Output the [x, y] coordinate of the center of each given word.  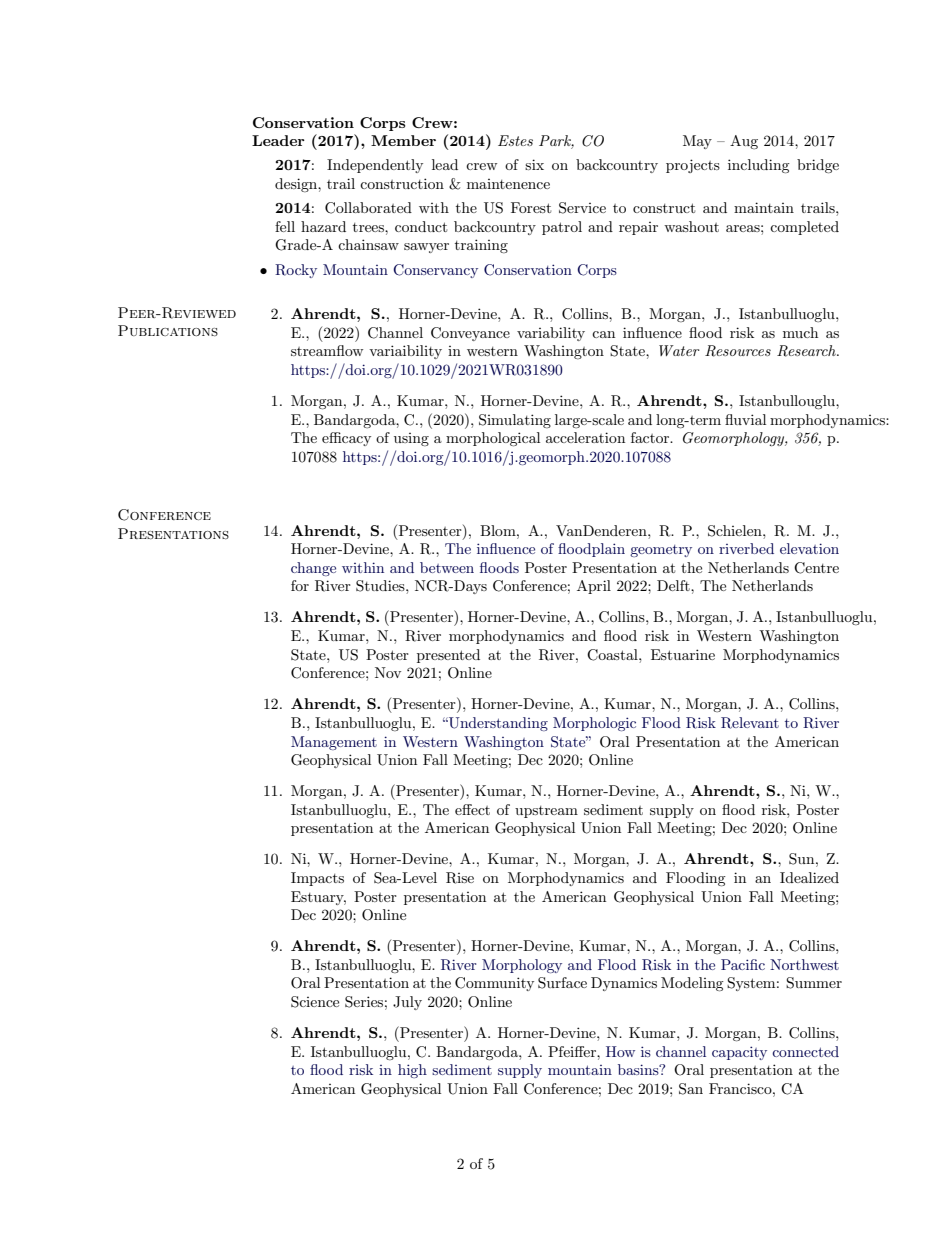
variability [551, 334]
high [412, 1071]
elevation [809, 548]
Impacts [317, 879]
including [759, 166]
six [534, 164]
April [594, 587]
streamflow [327, 350]
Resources [738, 351]
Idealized [809, 877]
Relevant [750, 723]
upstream [546, 812]
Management [334, 743]
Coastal [613, 655]
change [313, 569]
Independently [375, 166]
